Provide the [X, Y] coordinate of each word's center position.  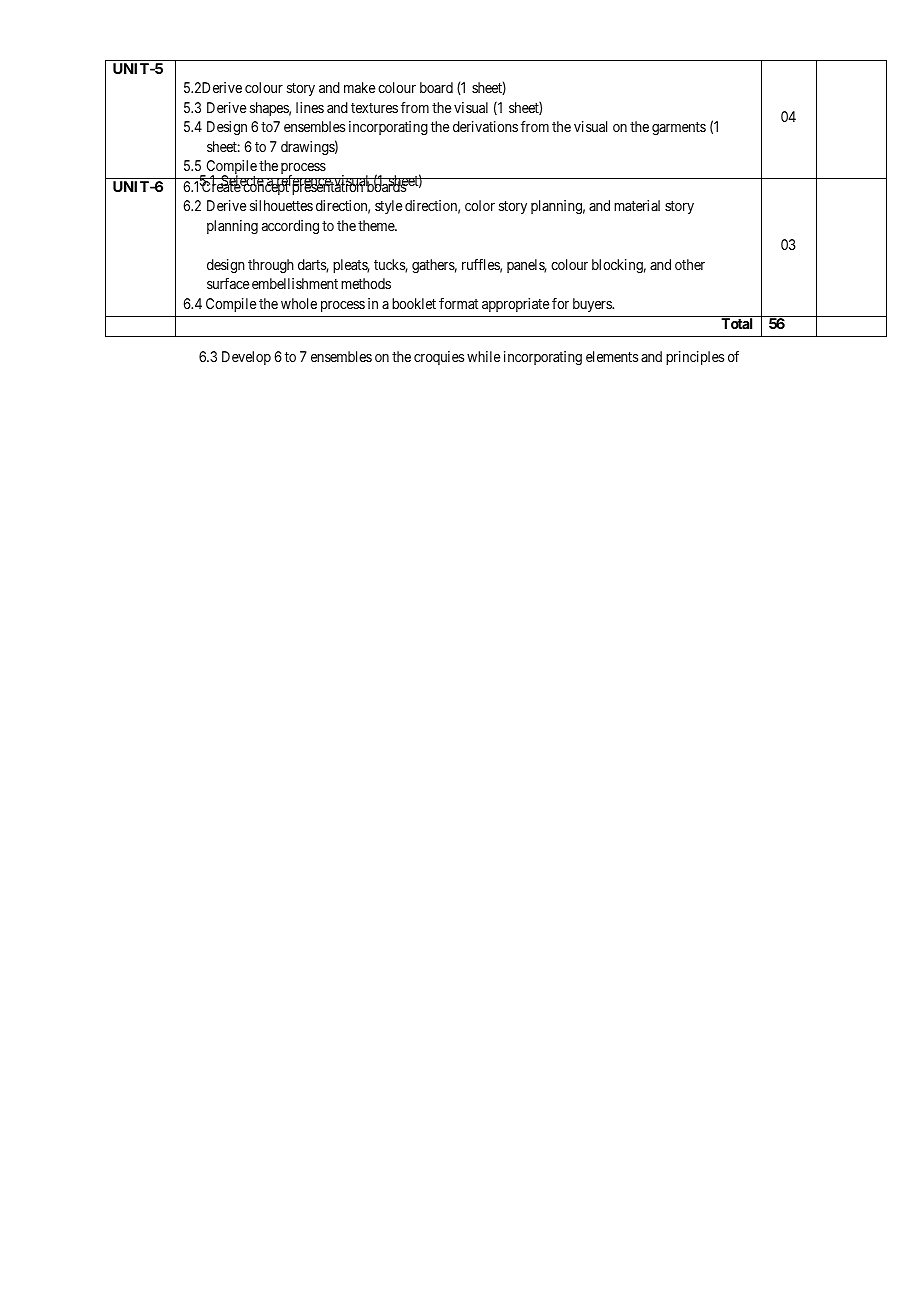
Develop [246, 358]
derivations [485, 126]
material [637, 205]
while [483, 356]
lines [310, 107]
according [290, 227]
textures [374, 108]
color [480, 205]
